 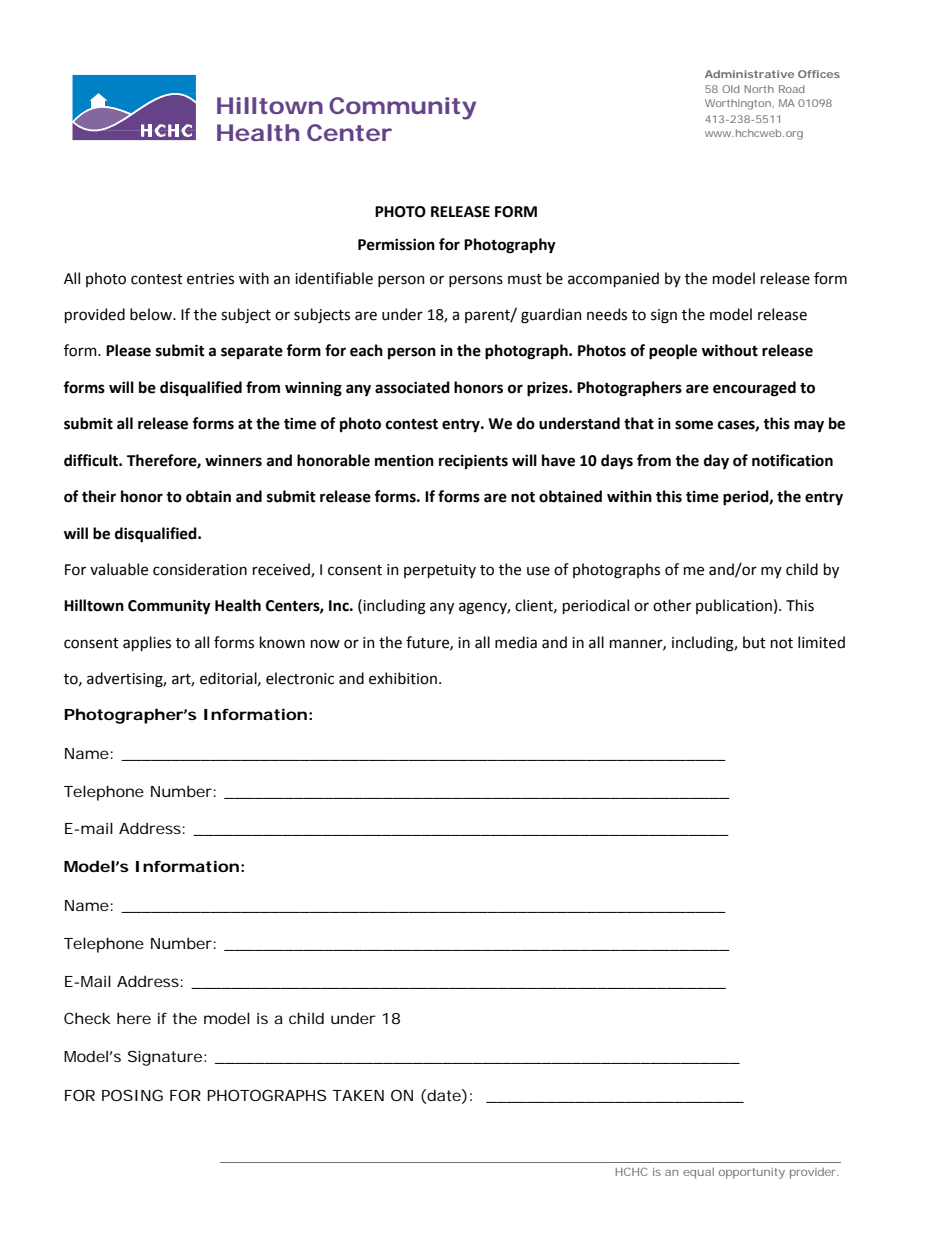 What do you see at coordinates (210, 279) in the screenshot?
I see `entries` at bounding box center [210, 279].
